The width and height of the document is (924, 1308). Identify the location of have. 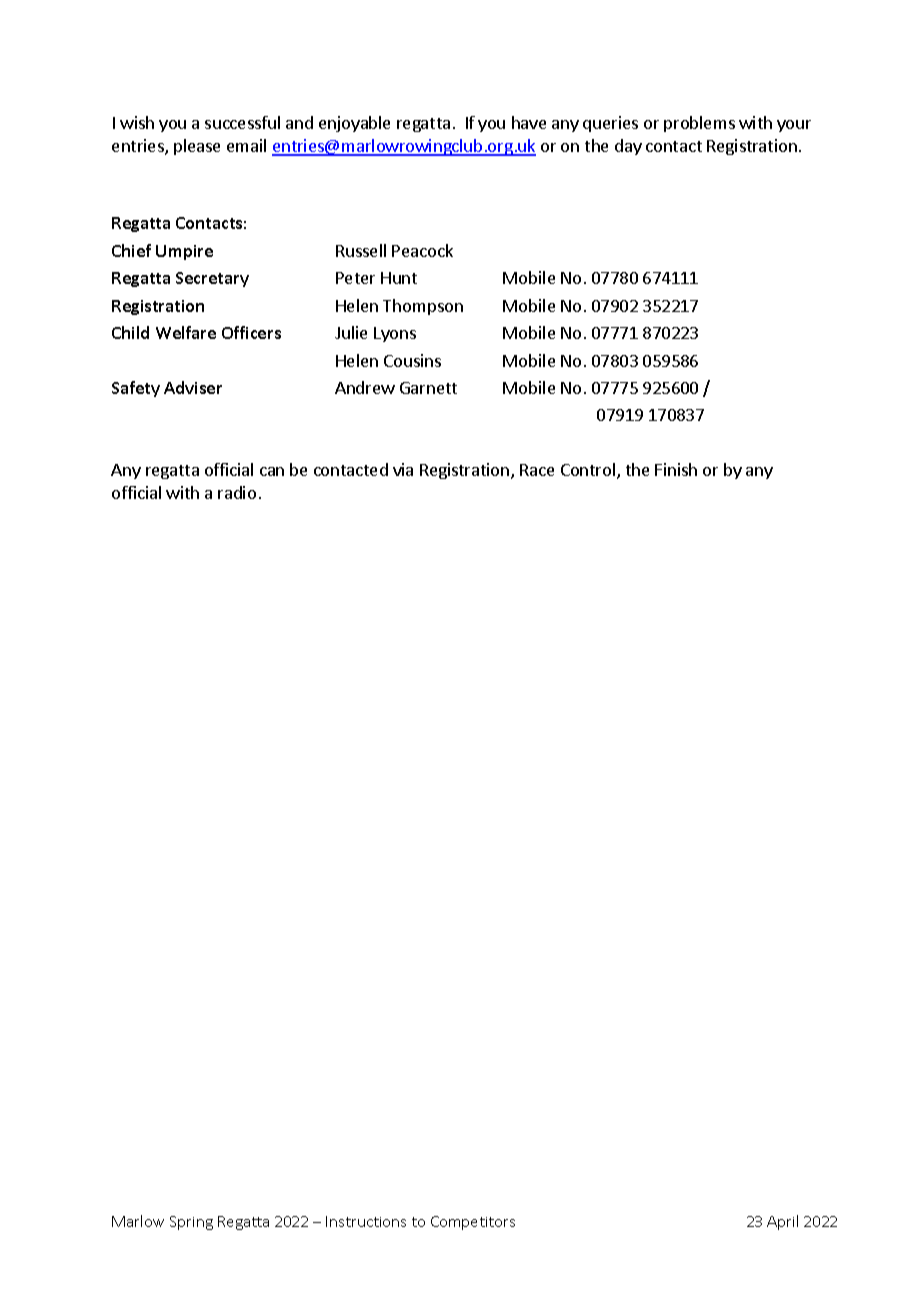
(529, 122).
